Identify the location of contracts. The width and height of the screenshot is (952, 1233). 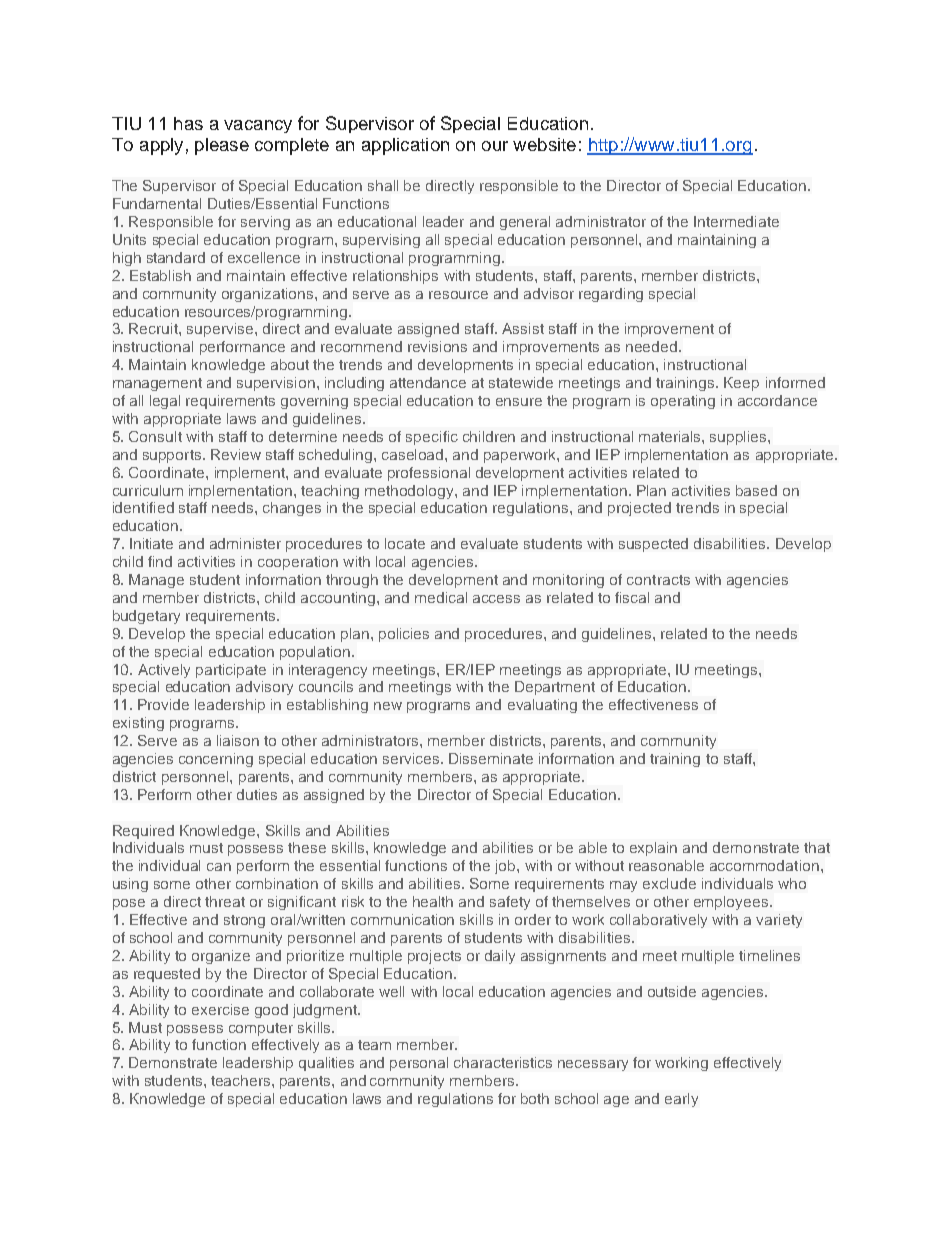
(658, 580).
